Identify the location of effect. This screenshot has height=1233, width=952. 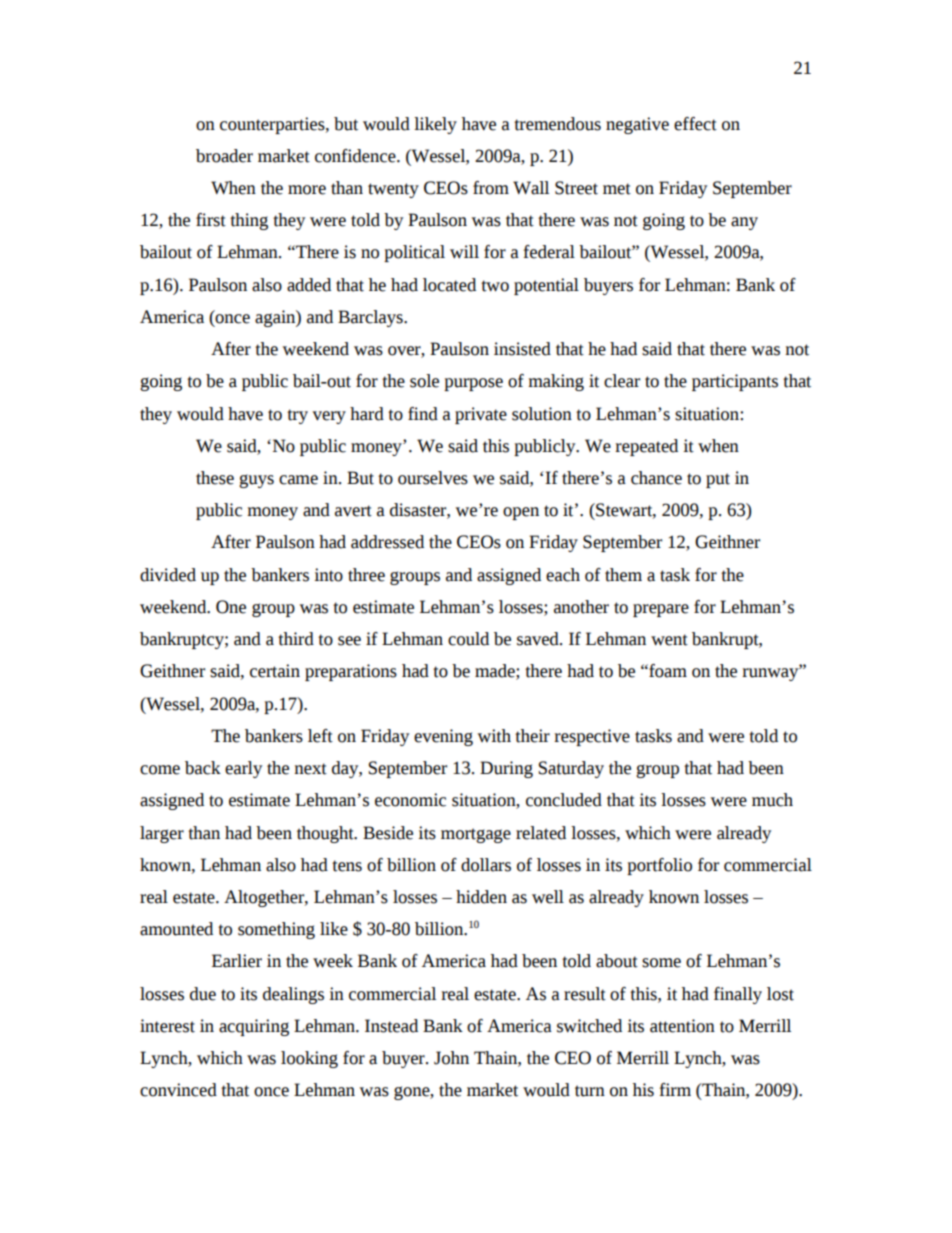
(695, 124).
